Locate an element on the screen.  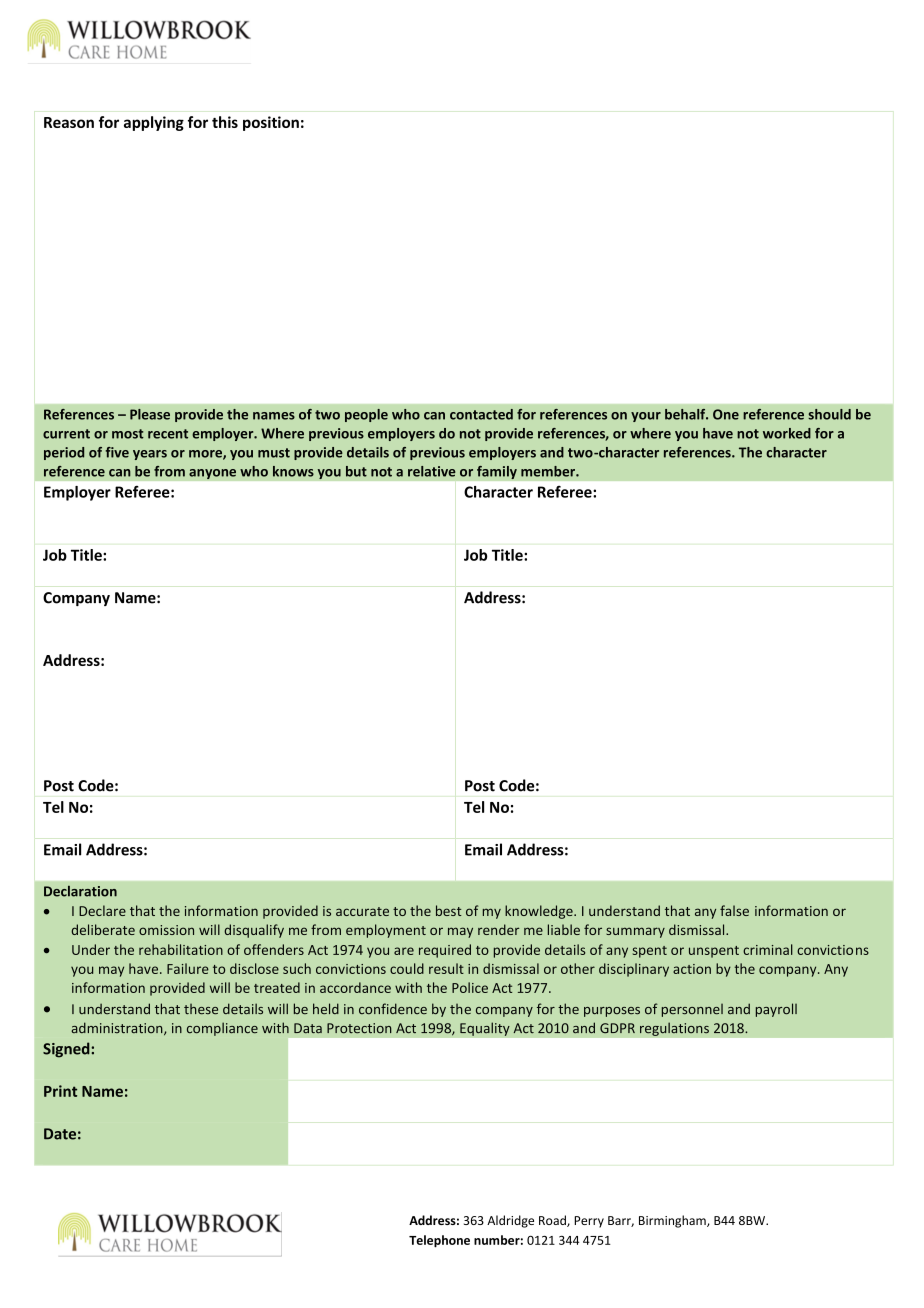
applying is located at coordinates (154, 123).
